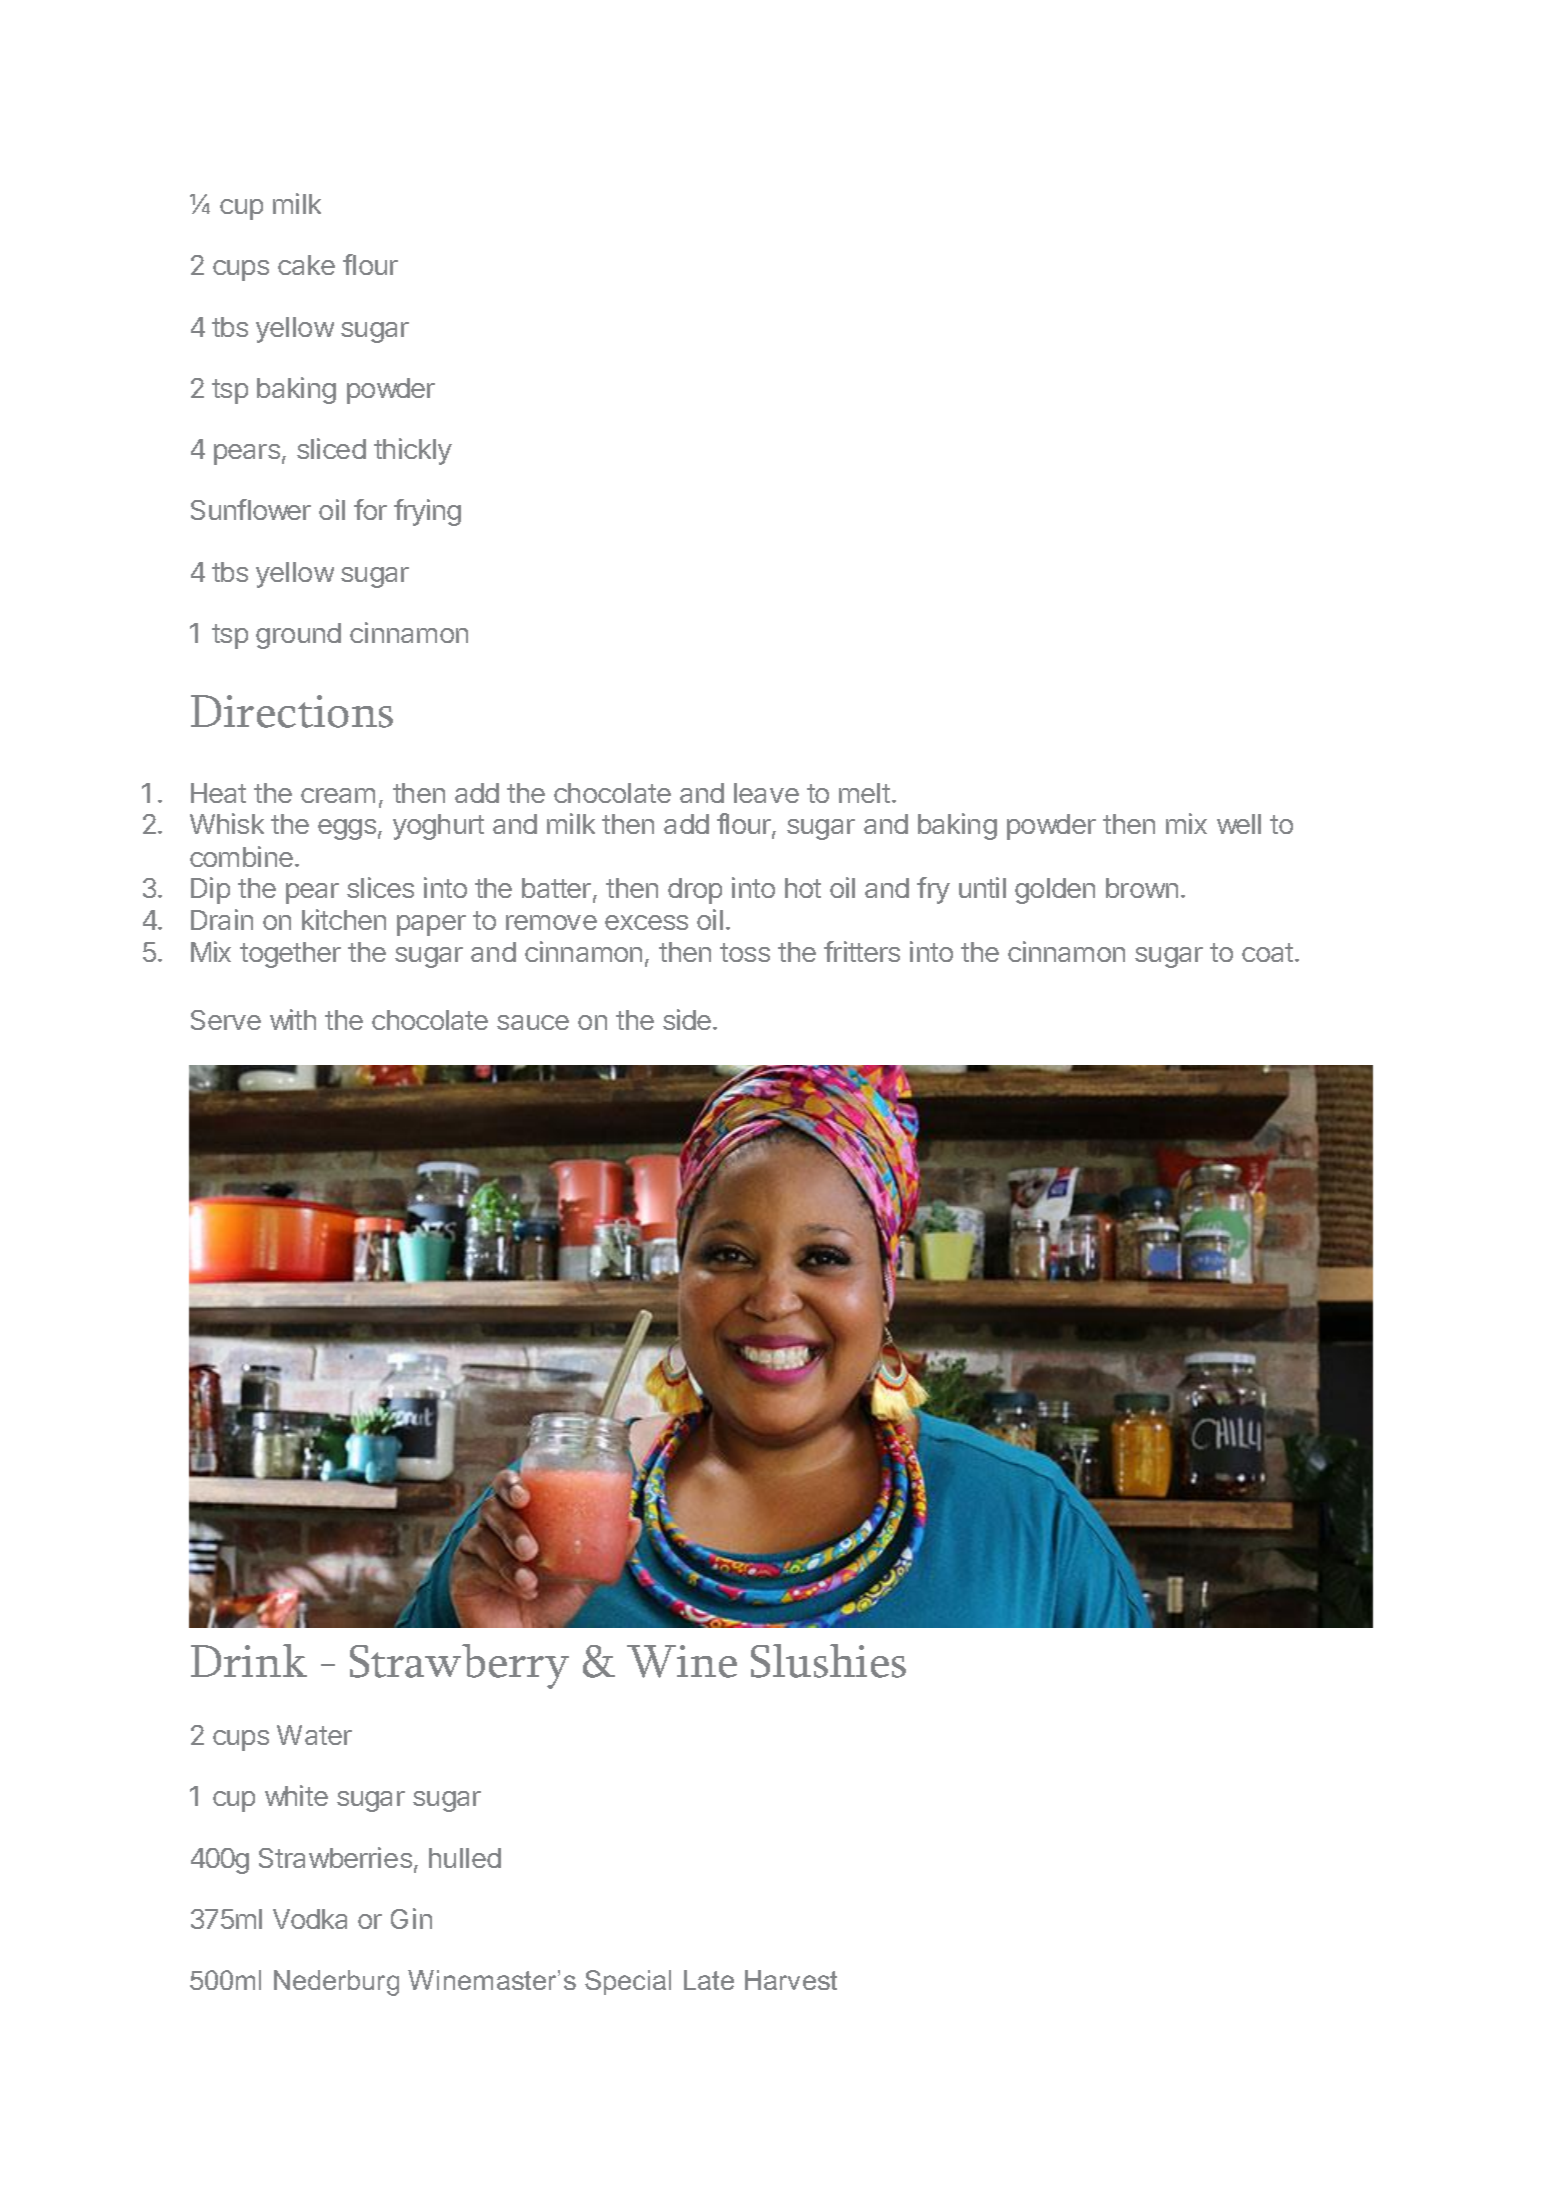 This screenshot has width=1562, height=2210. What do you see at coordinates (293, 1019) in the screenshot?
I see `with` at bounding box center [293, 1019].
